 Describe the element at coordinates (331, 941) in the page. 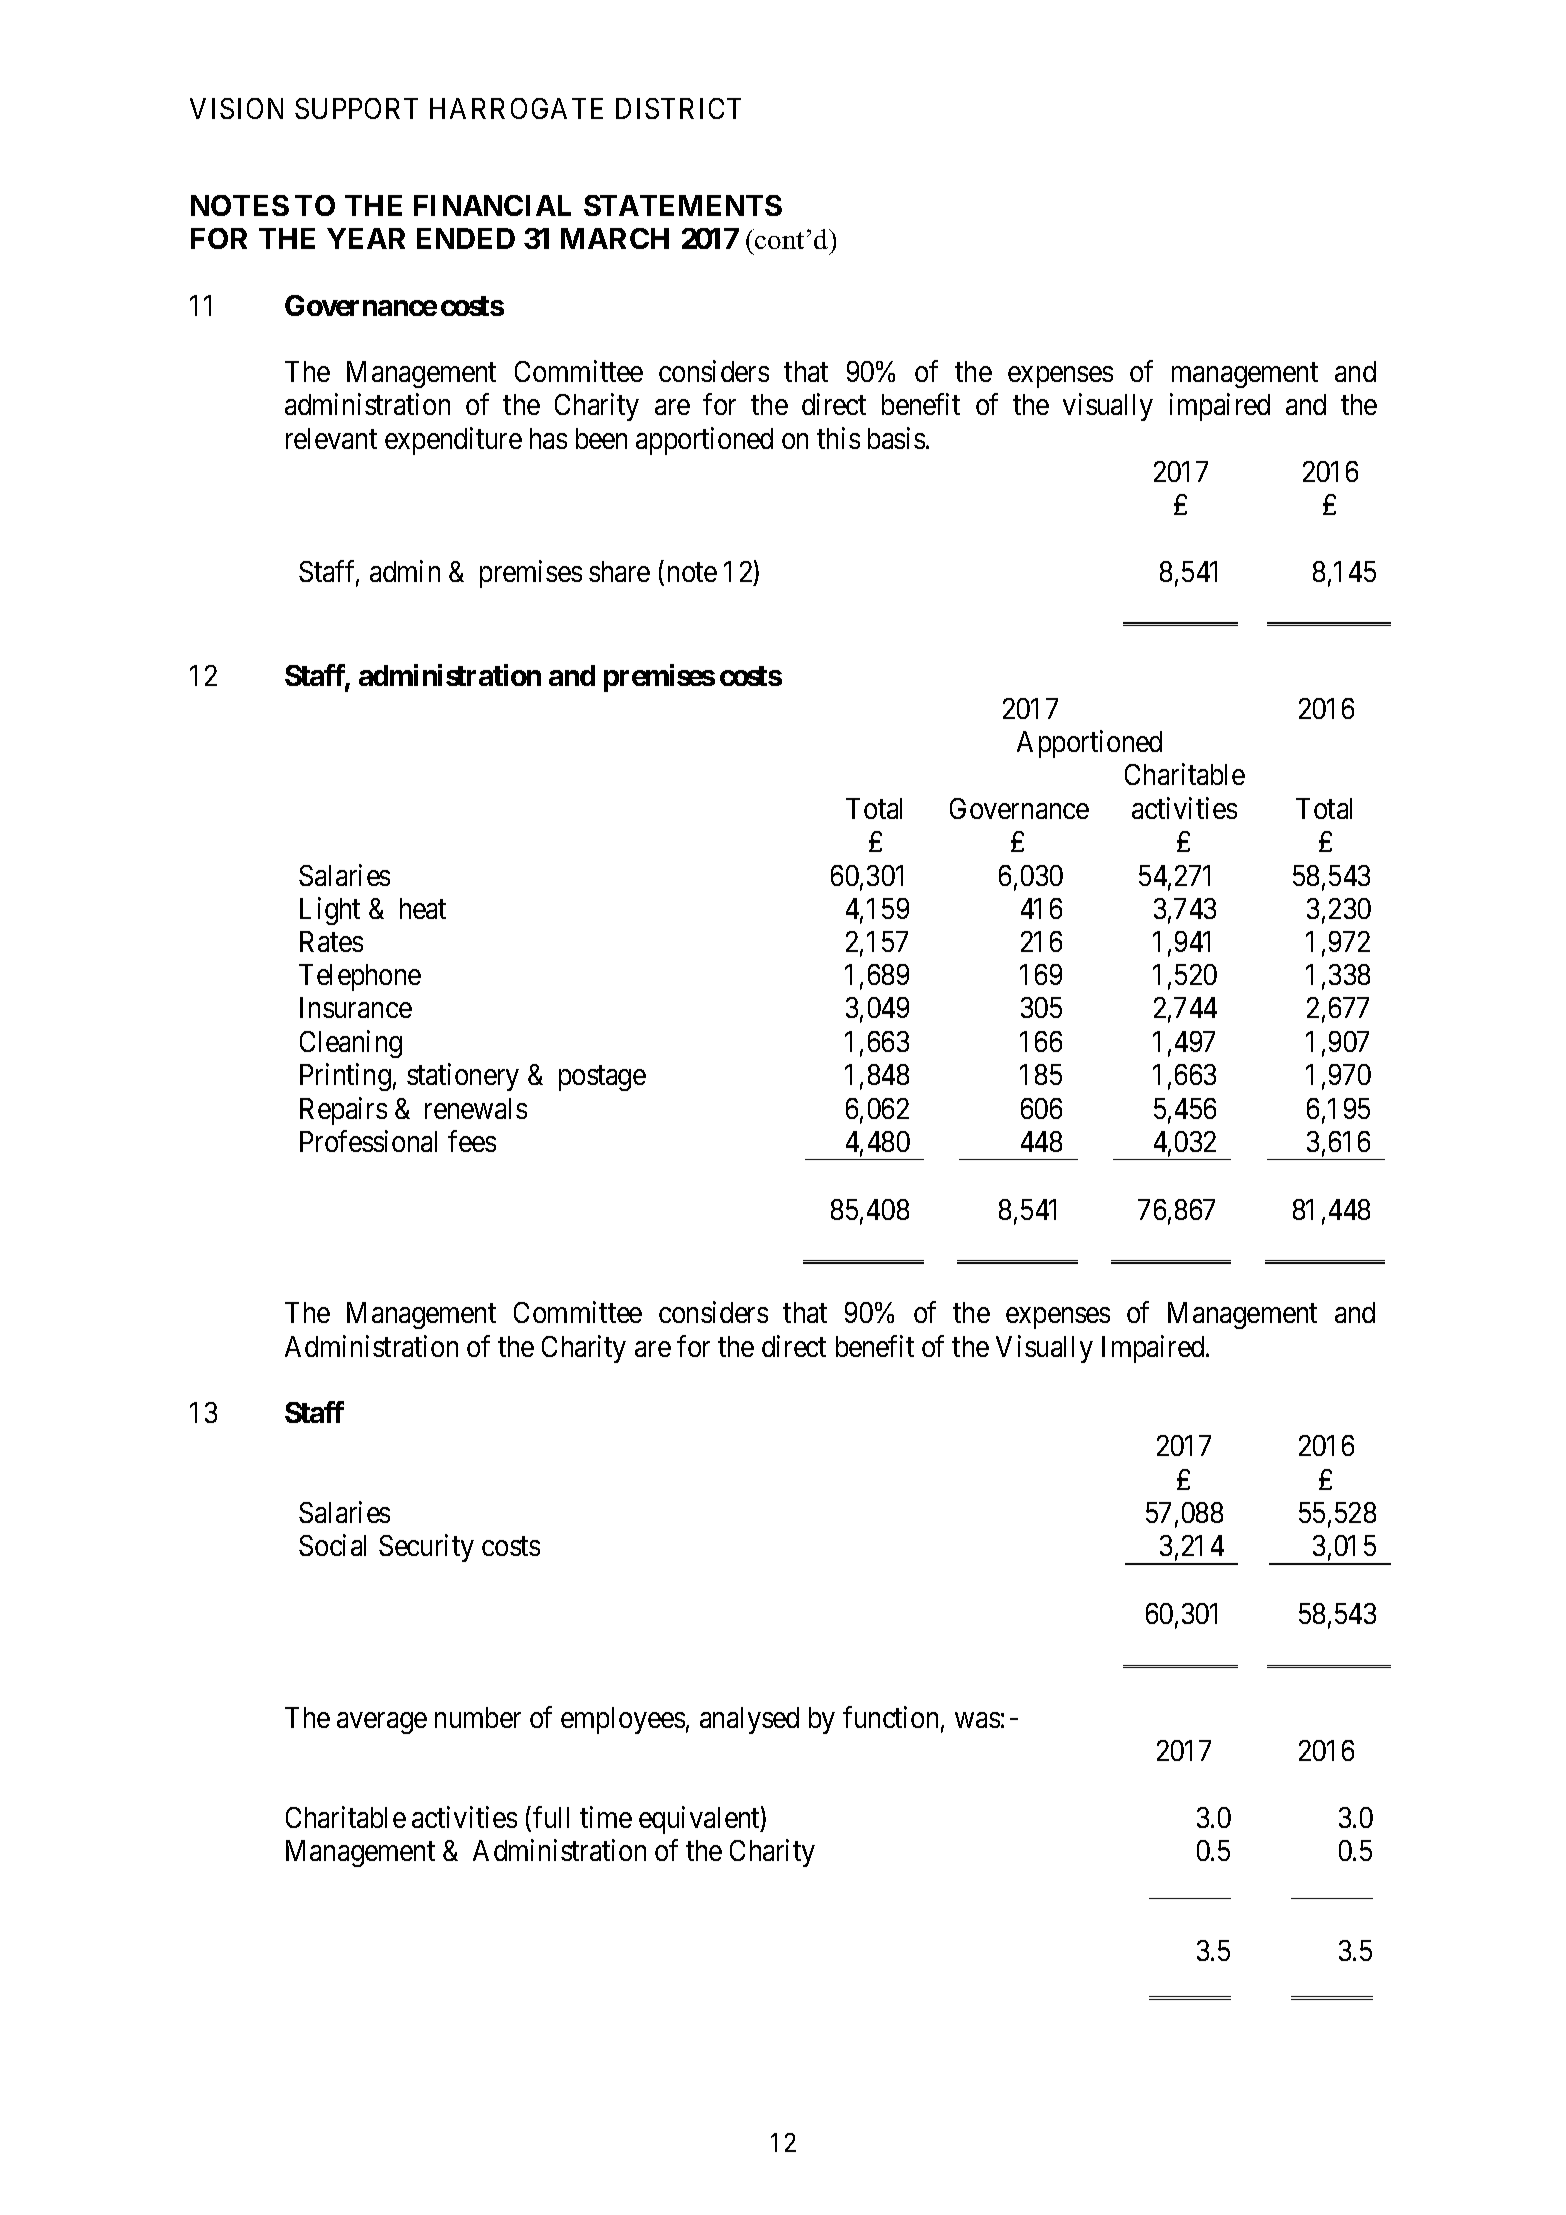

I see `Rates` at that location.
